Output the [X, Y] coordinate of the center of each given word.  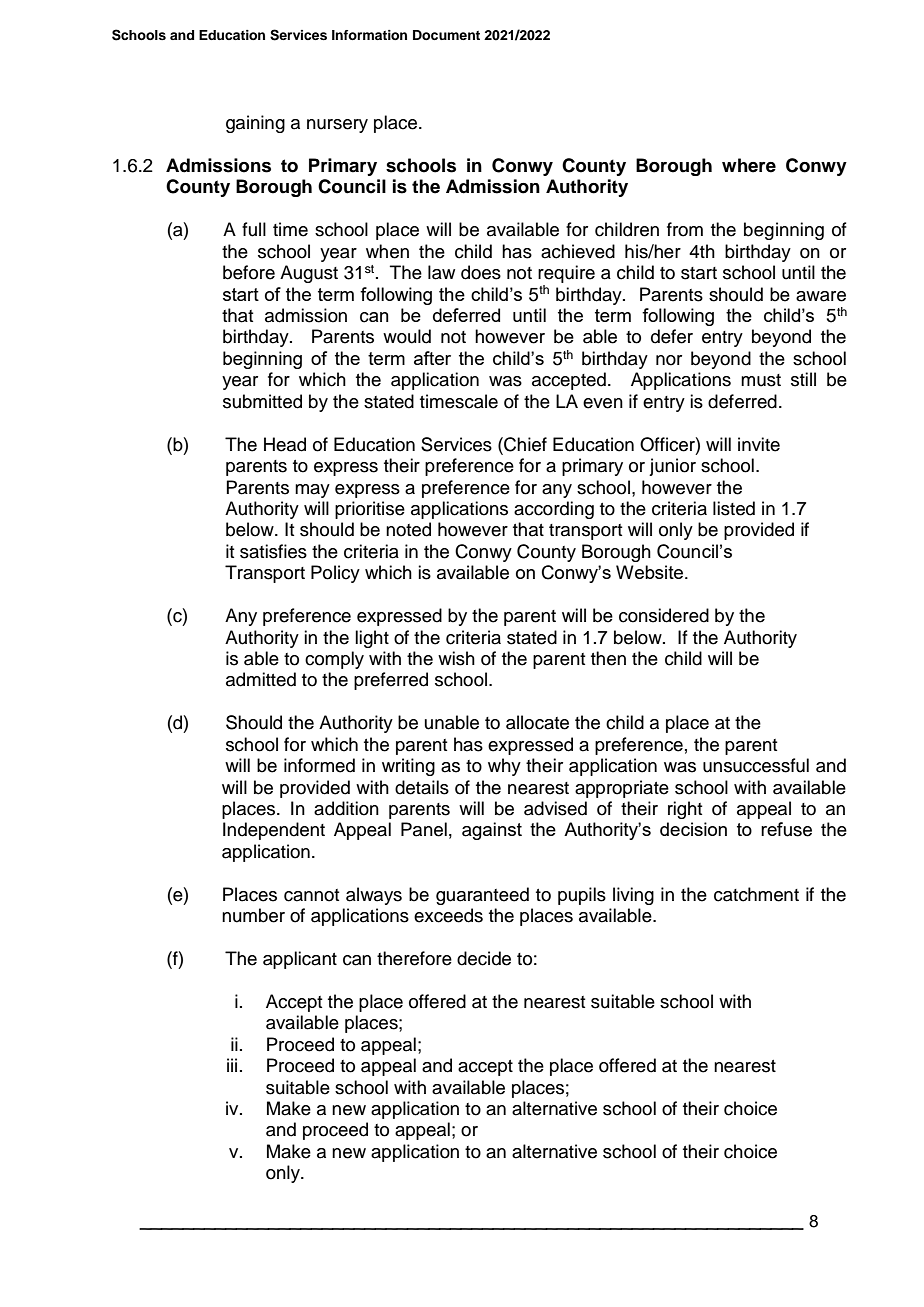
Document [446, 35]
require [566, 274]
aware [821, 296]
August [309, 274]
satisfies [273, 551]
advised [555, 808]
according [554, 510]
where [749, 165]
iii [232, 1065]
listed [734, 508]
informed [319, 765]
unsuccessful [756, 765]
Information [369, 35]
